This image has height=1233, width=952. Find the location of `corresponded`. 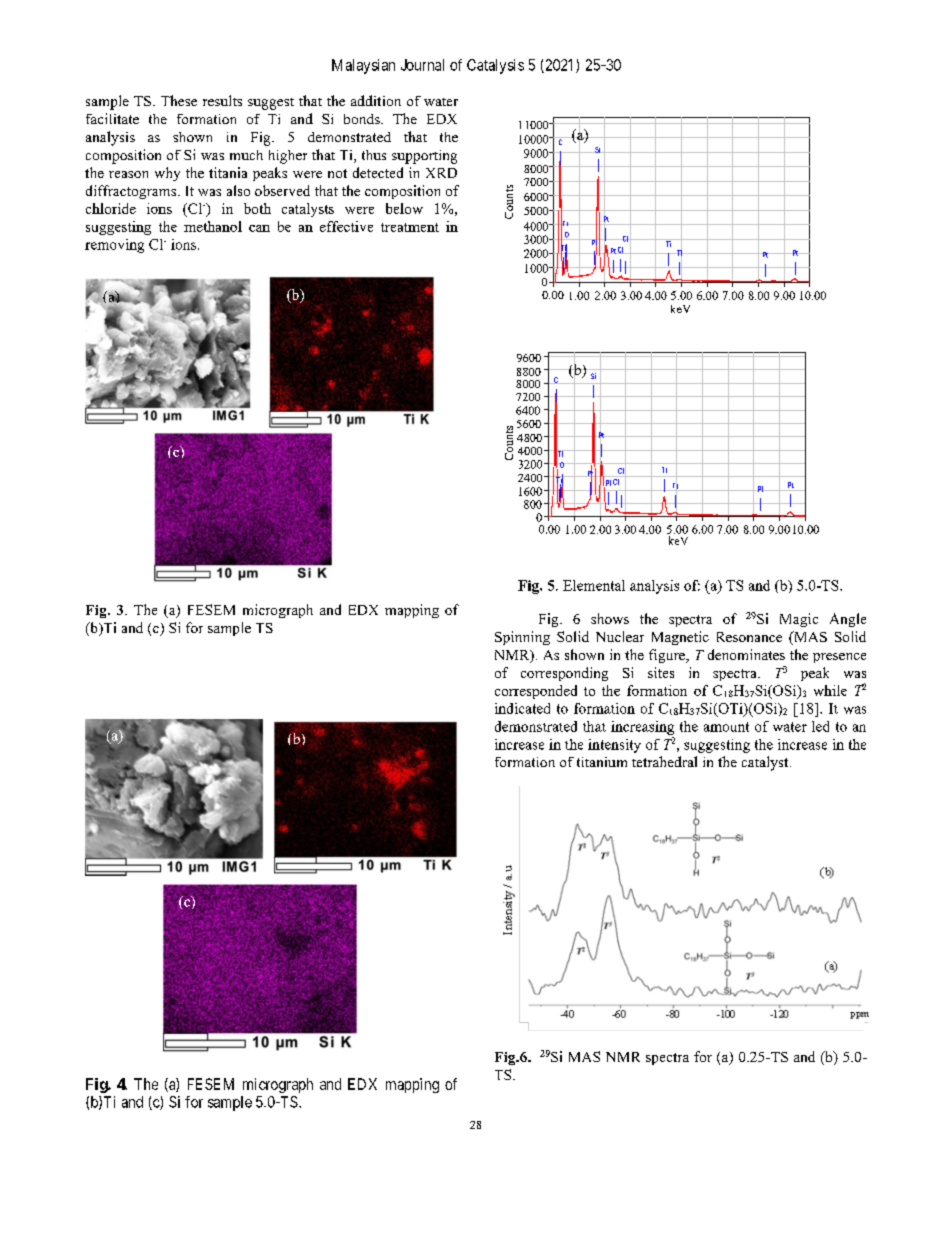

corresponded is located at coordinates (536, 692).
